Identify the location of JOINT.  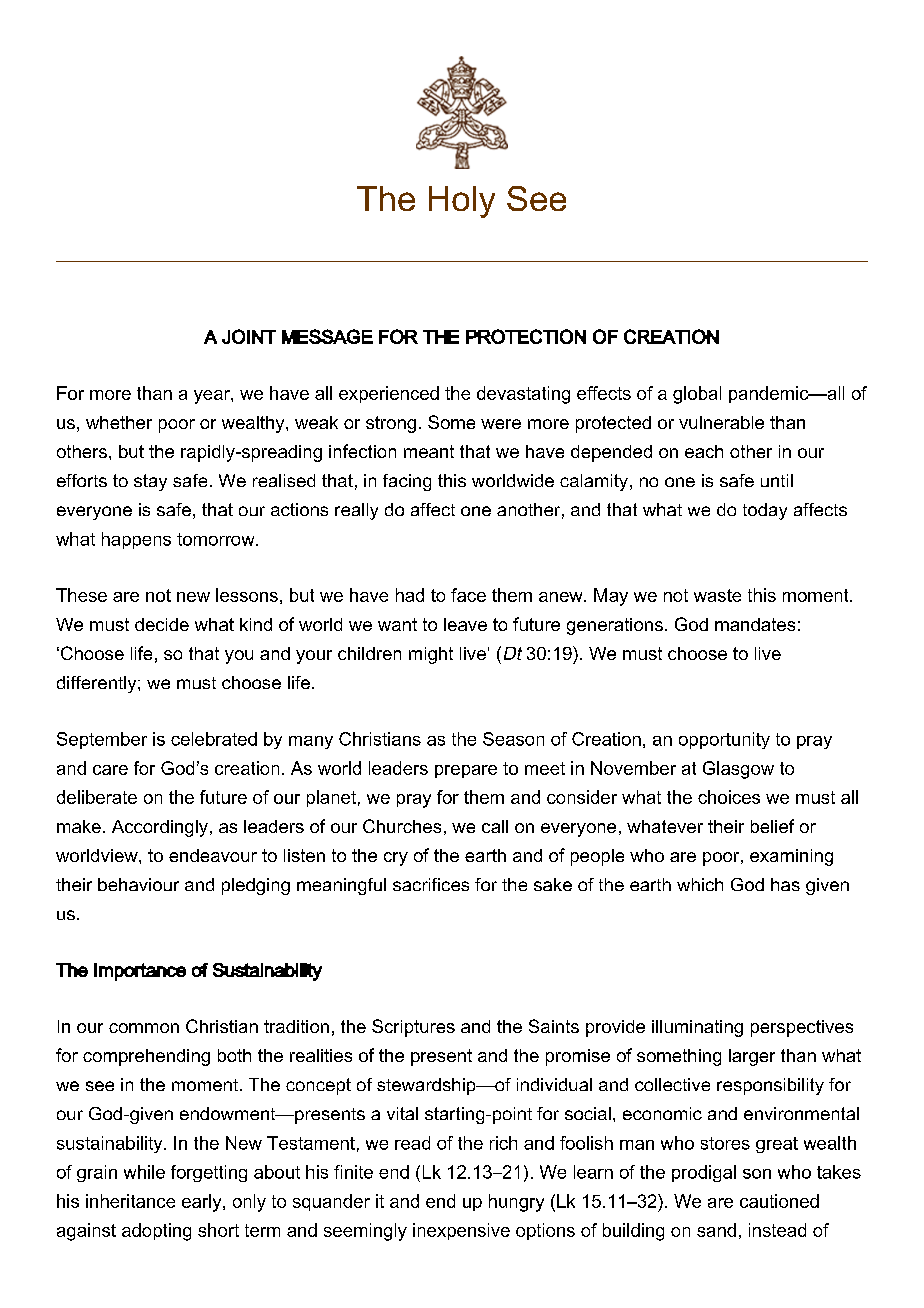
(249, 336).
